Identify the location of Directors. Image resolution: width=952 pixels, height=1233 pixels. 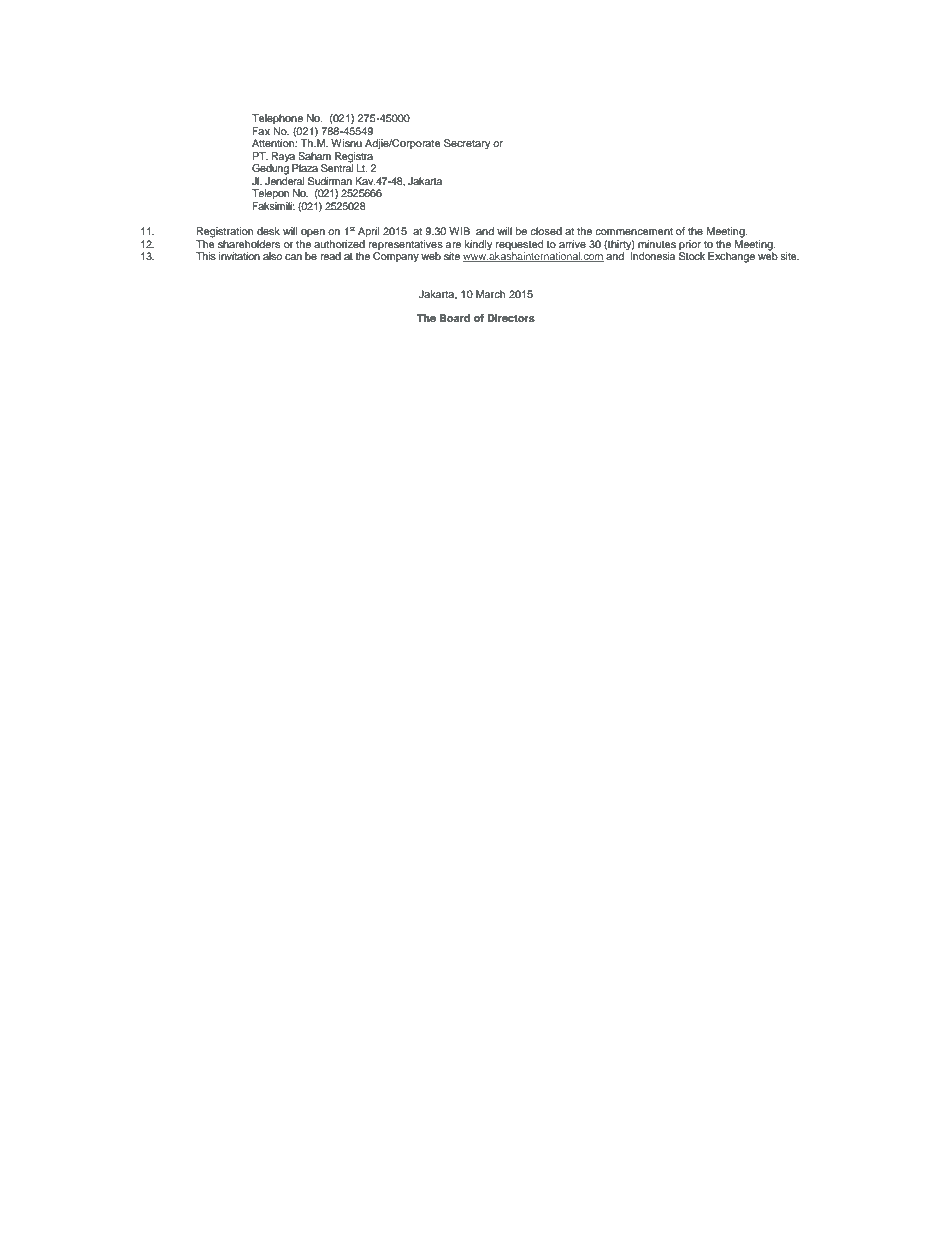
(511, 318).
